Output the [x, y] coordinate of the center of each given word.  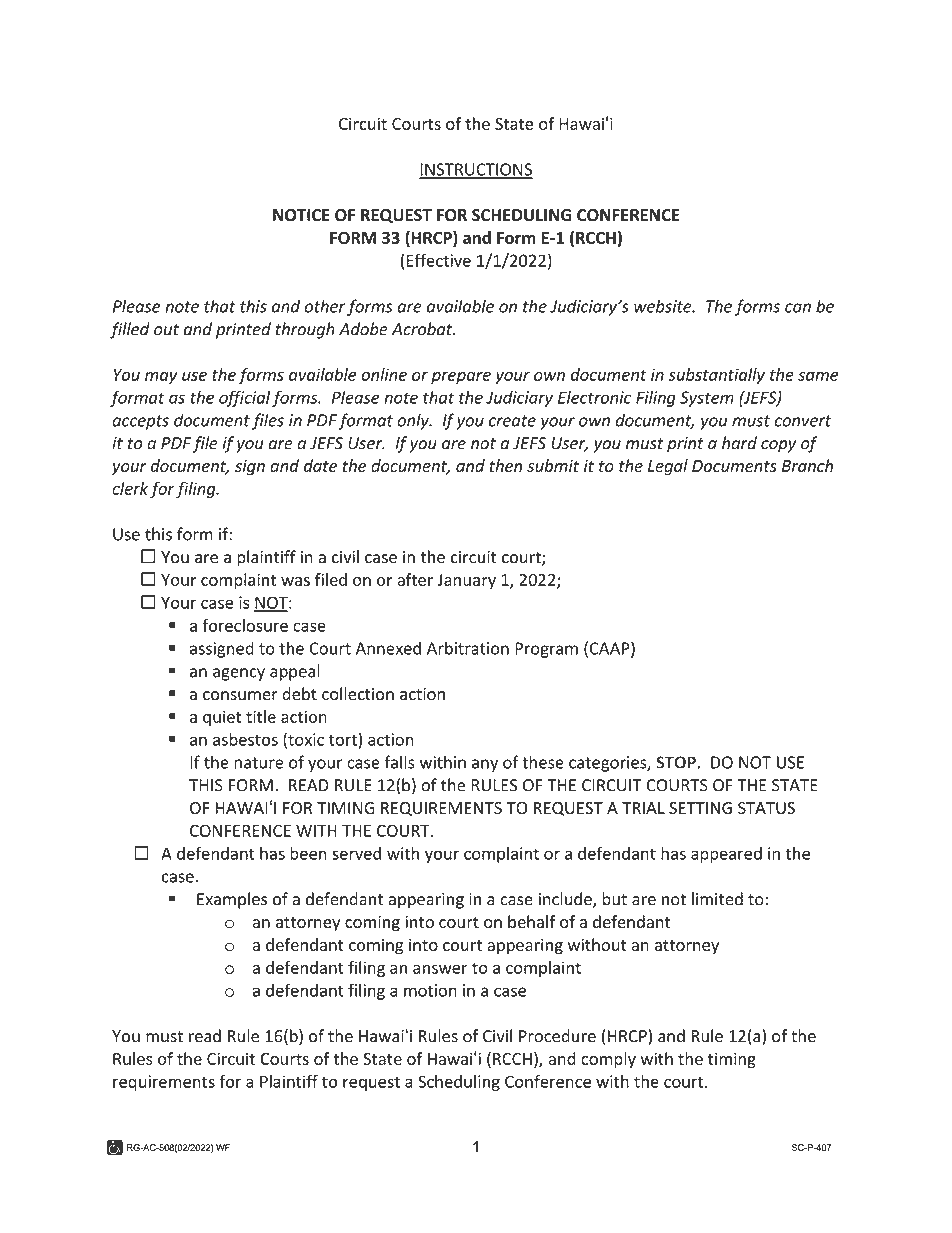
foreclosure [245, 625]
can [798, 308]
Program [546, 650]
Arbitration [468, 648]
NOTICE [301, 215]
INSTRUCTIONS [476, 170]
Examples [232, 900]
